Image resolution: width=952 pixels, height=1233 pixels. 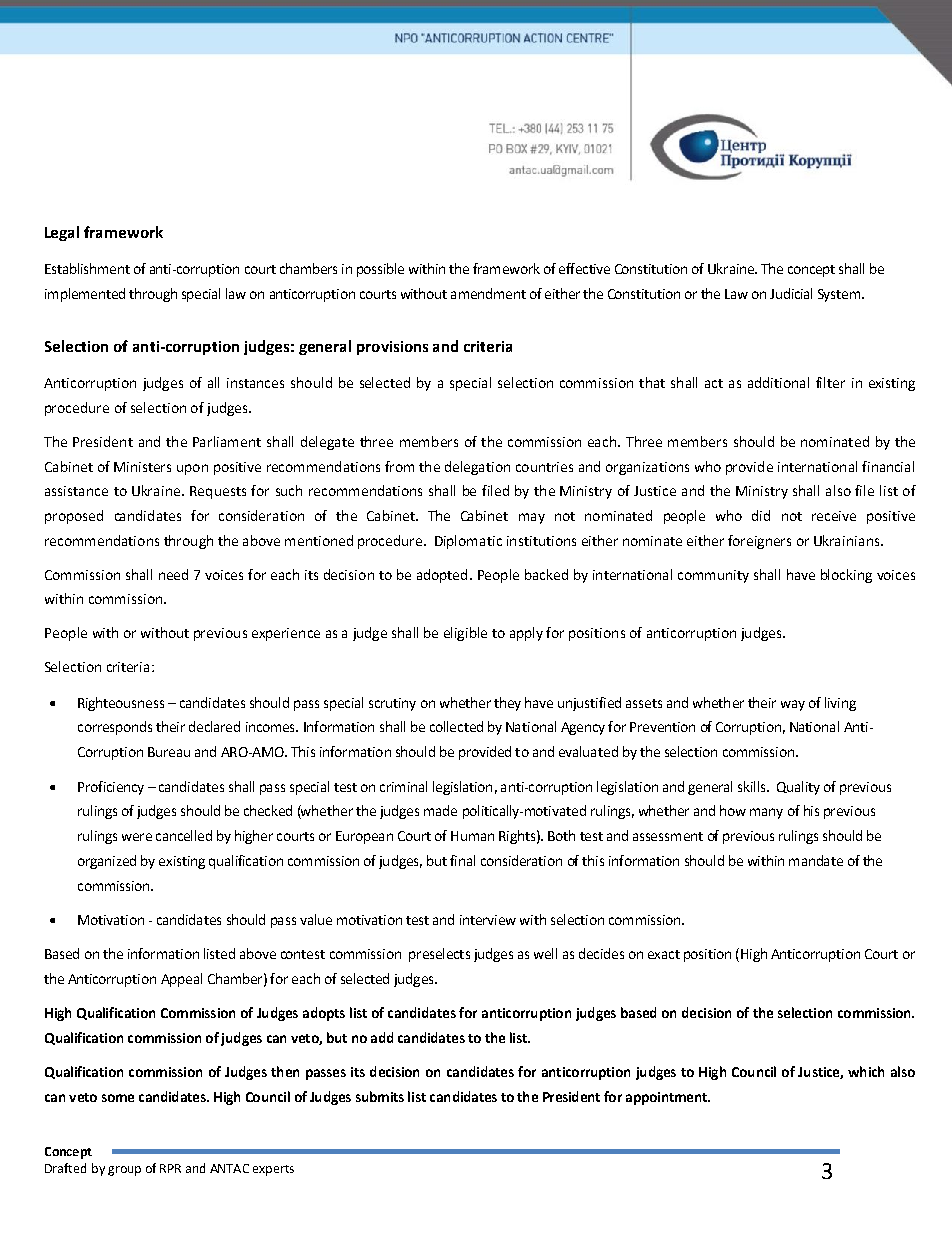 I want to click on eligible, so click(x=465, y=634).
